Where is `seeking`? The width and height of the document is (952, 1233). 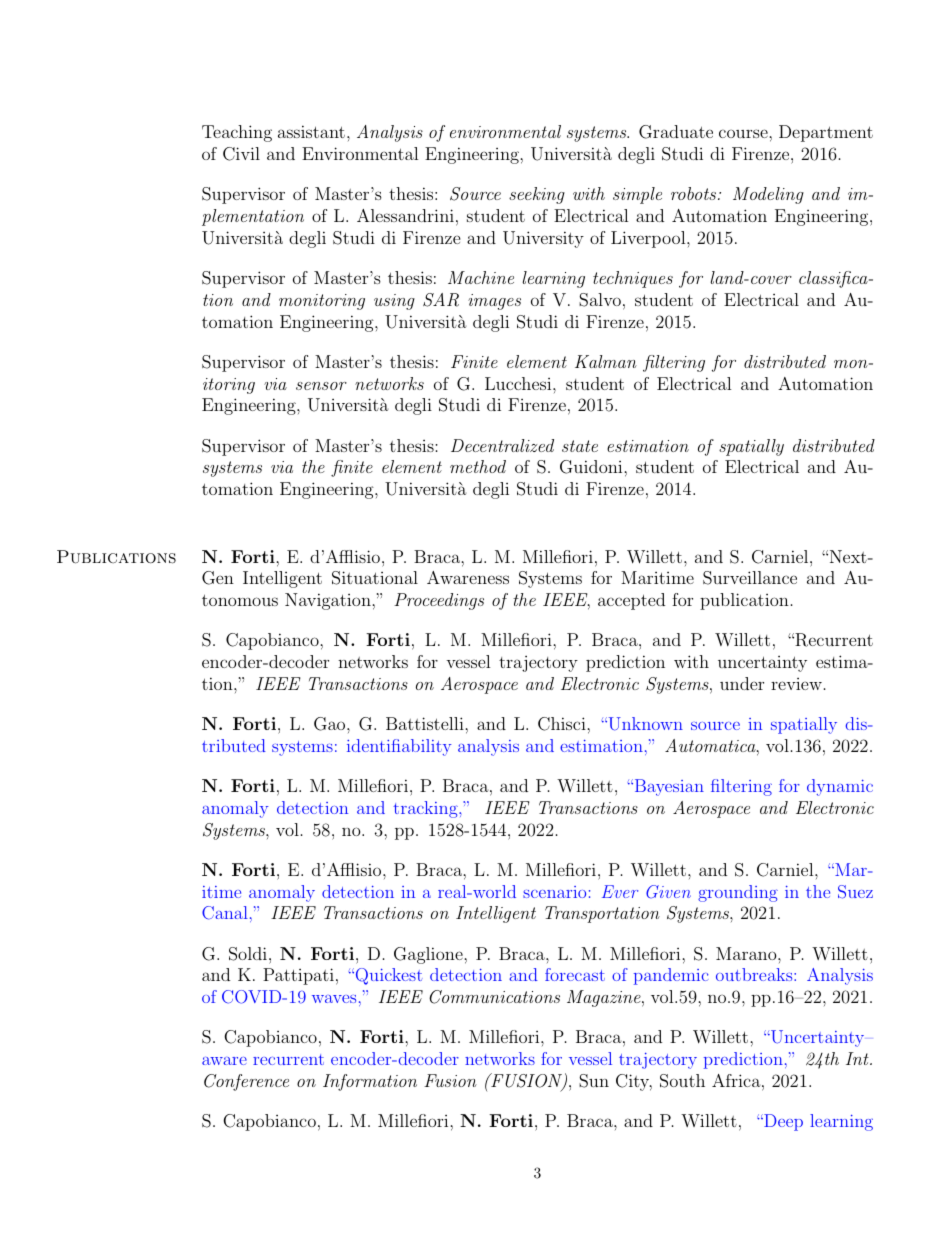
seeking is located at coordinates (537, 195).
